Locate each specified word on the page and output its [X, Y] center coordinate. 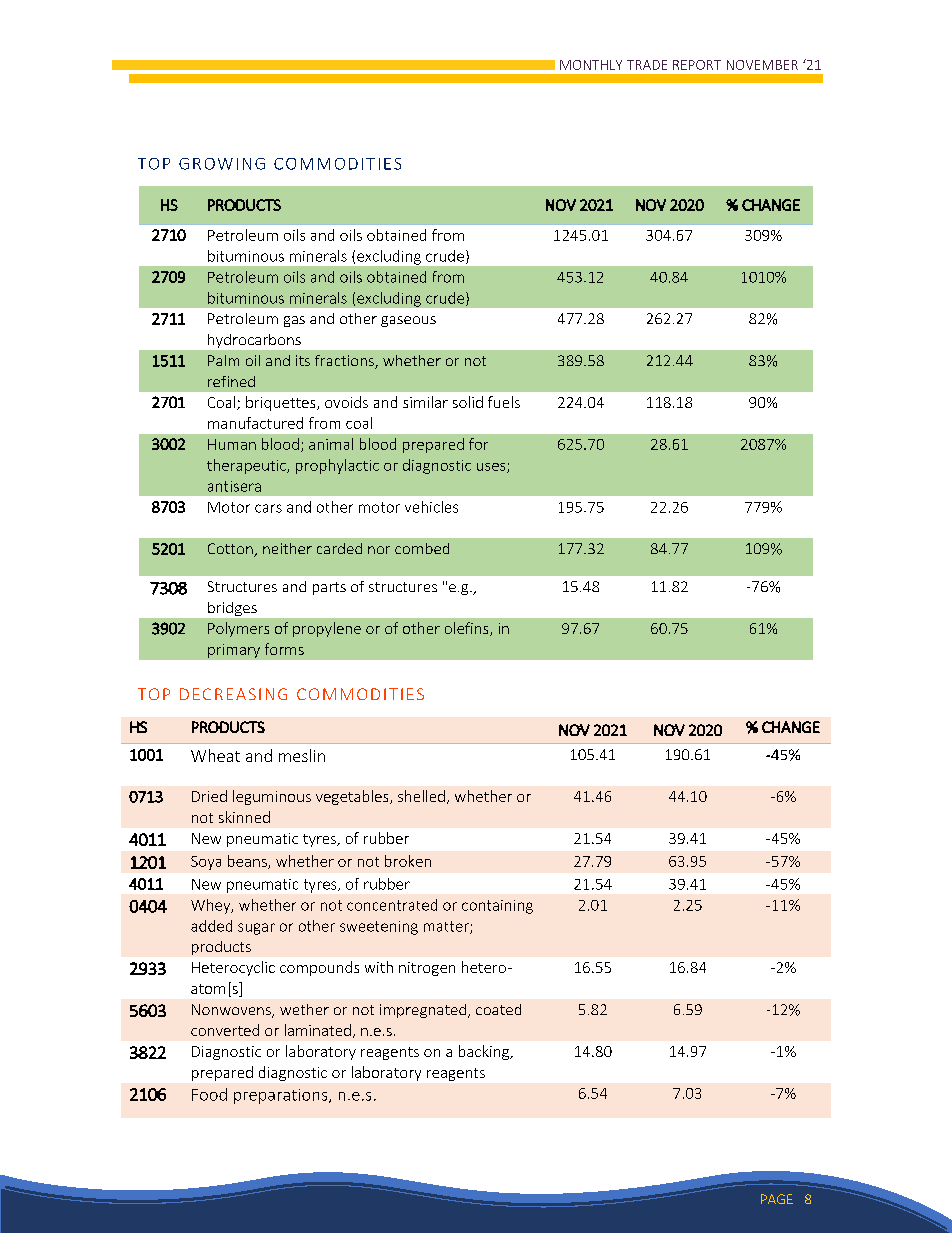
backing [485, 1052]
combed [422, 548]
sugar [256, 929]
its [303, 360]
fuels [504, 402]
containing [497, 907]
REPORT [697, 65]
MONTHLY [591, 65]
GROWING [222, 164]
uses [492, 468]
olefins [468, 629]
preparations [282, 1096]
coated [498, 1009]
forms [284, 649]
